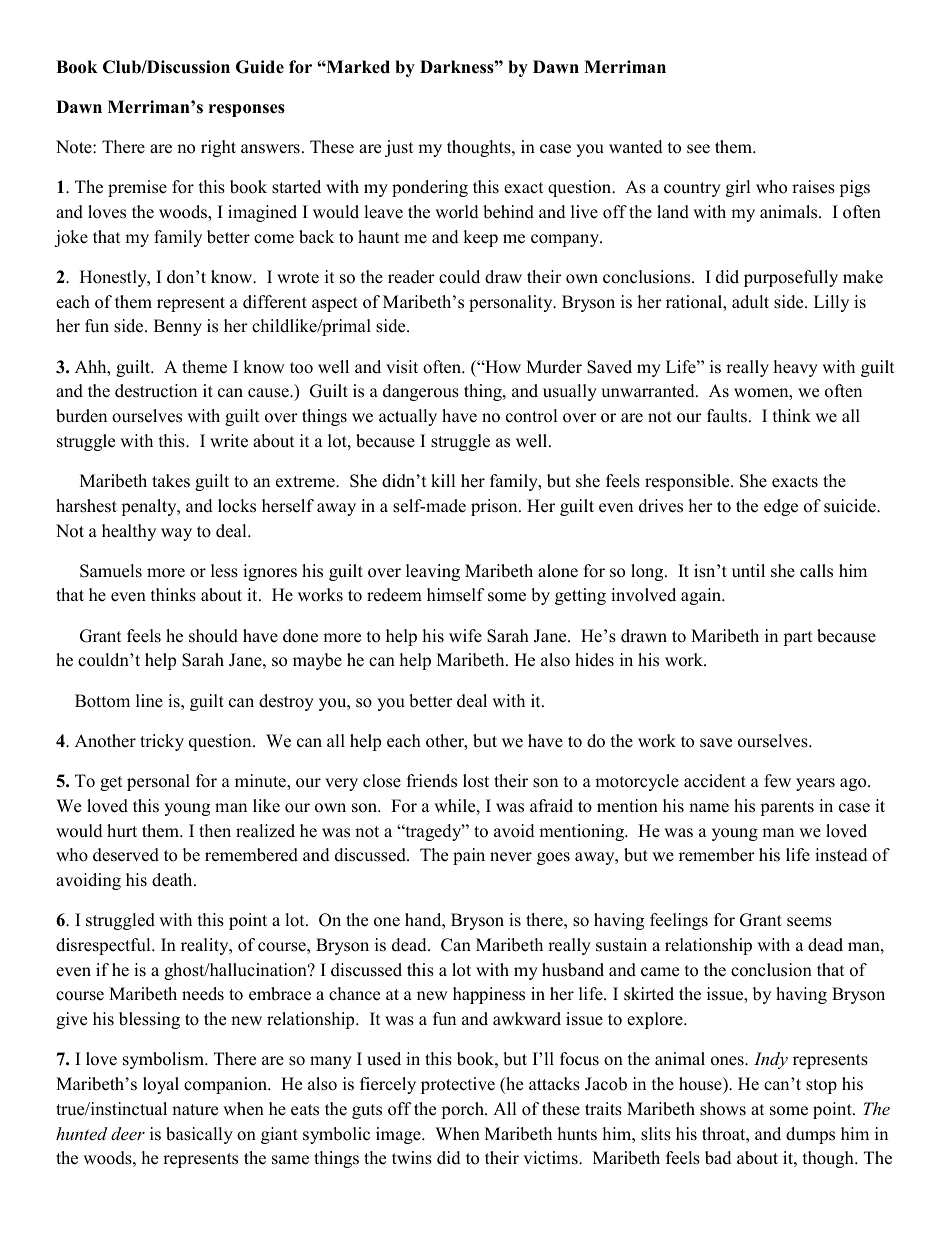  Describe the element at coordinates (199, 1135) in the screenshot. I see `basically` at that location.
